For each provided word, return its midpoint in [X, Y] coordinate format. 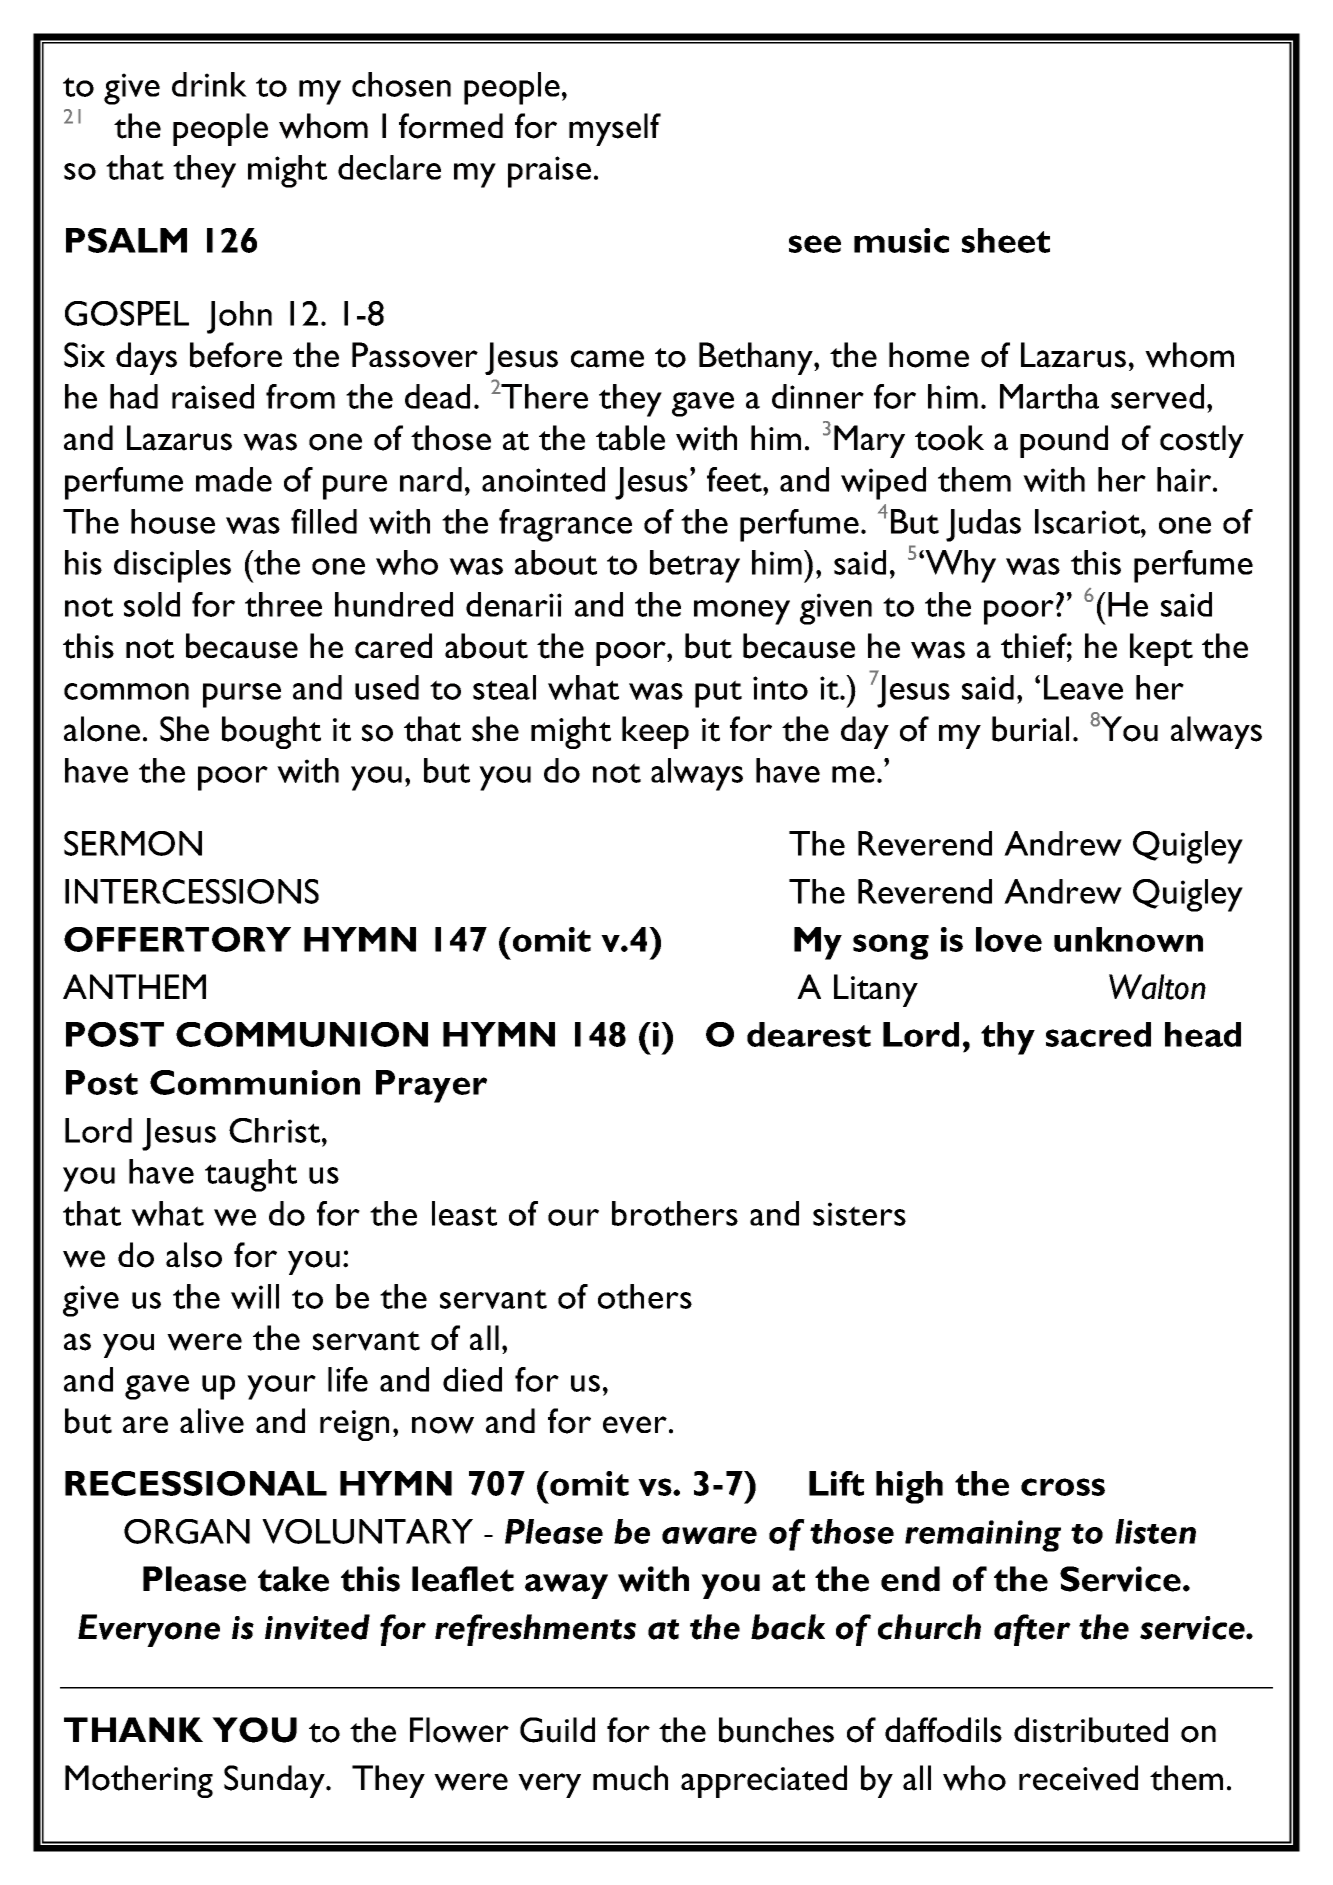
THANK [133, 1729]
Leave [1083, 687]
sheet [1006, 240]
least [464, 1213]
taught [251, 1175]
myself [615, 129]
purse [242, 695]
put [718, 694]
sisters [859, 1214]
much [630, 1778]
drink [209, 84]
